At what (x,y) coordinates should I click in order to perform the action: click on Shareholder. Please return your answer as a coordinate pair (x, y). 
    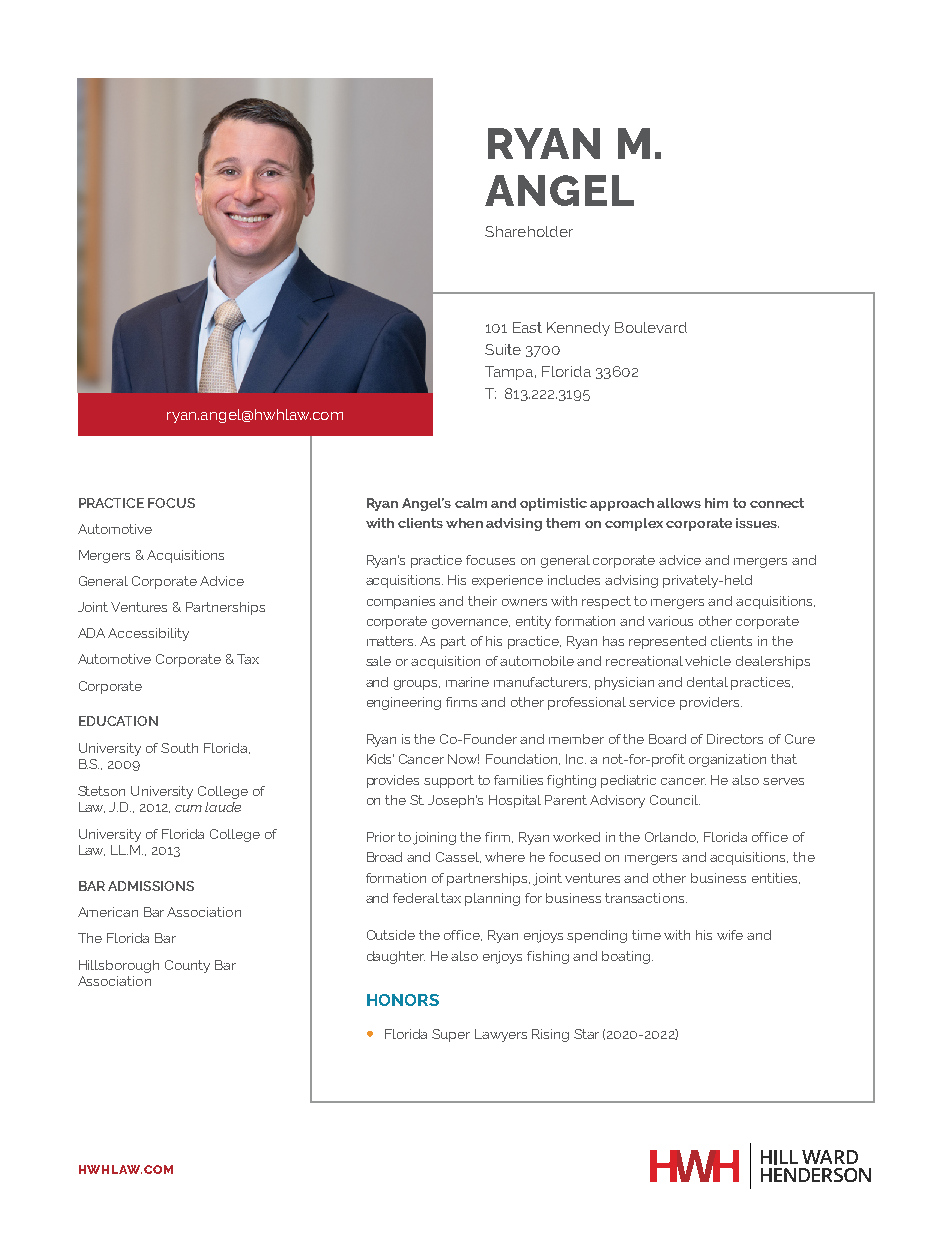
    Looking at the image, I should click on (529, 231).
